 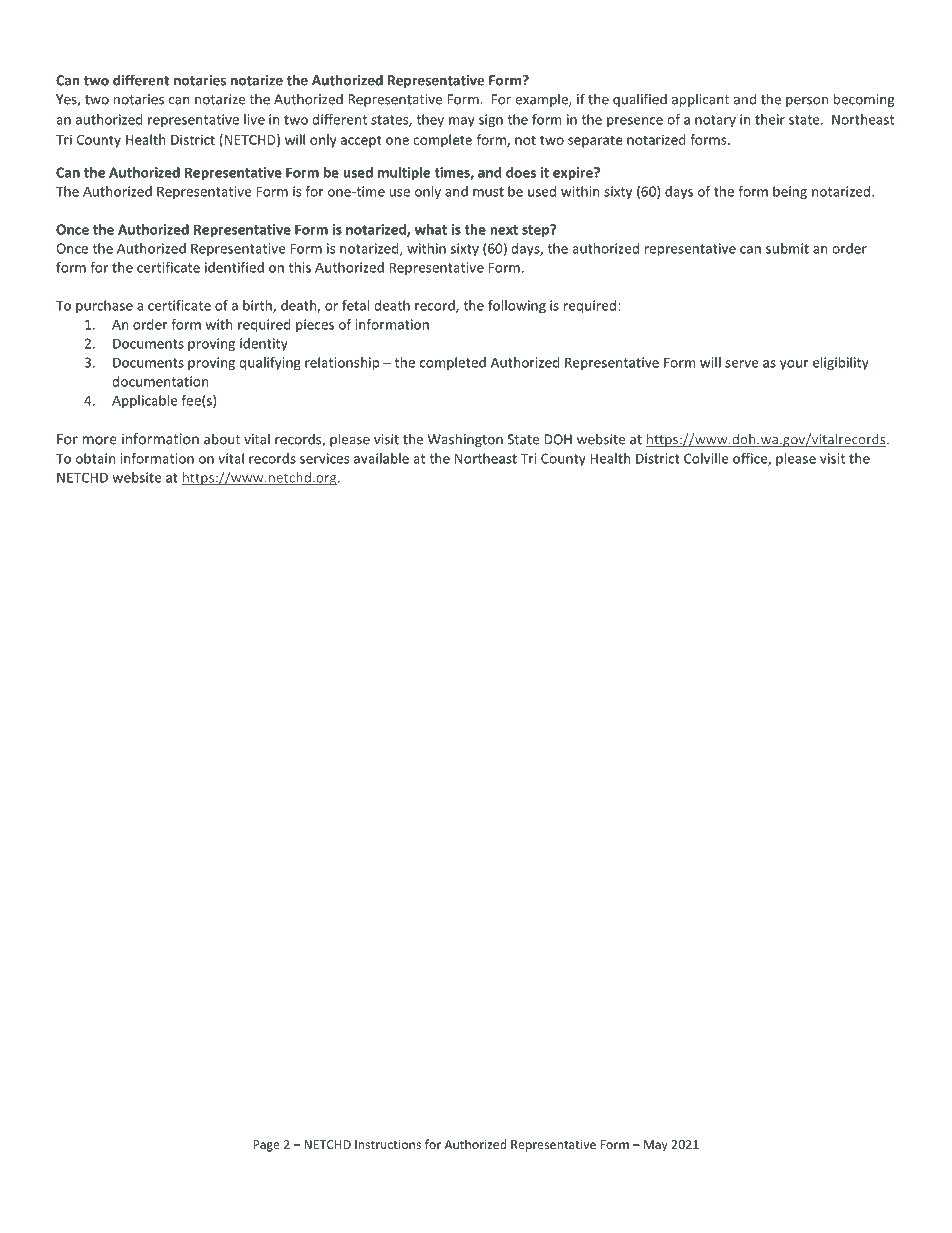 I want to click on Page, so click(x=266, y=1146).
